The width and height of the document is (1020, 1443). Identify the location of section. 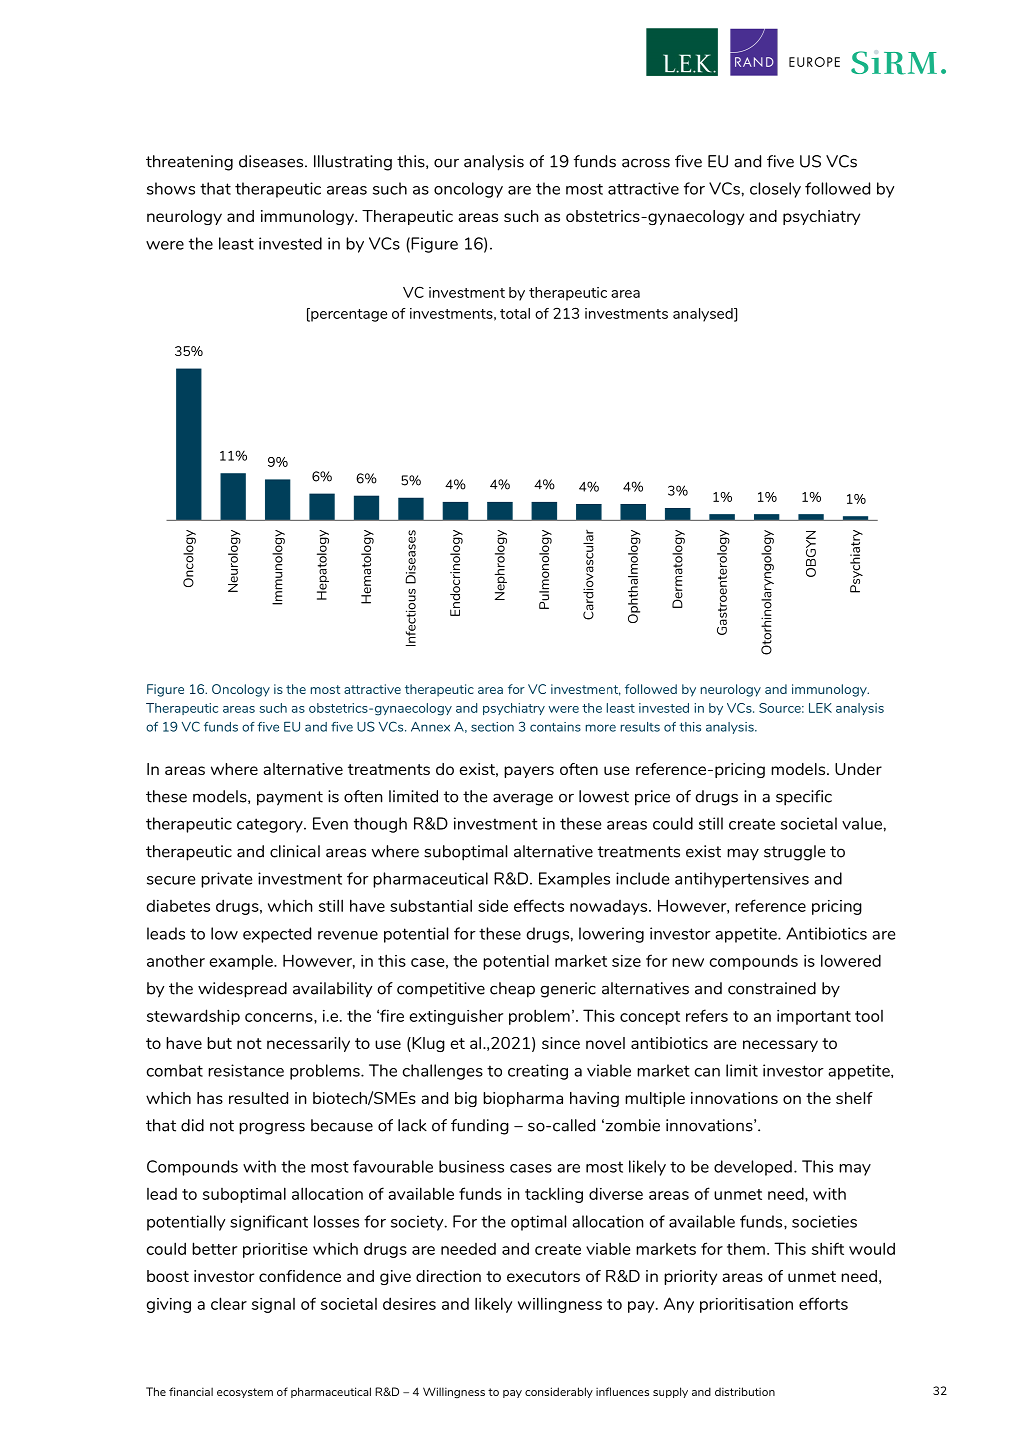
(492, 727).
